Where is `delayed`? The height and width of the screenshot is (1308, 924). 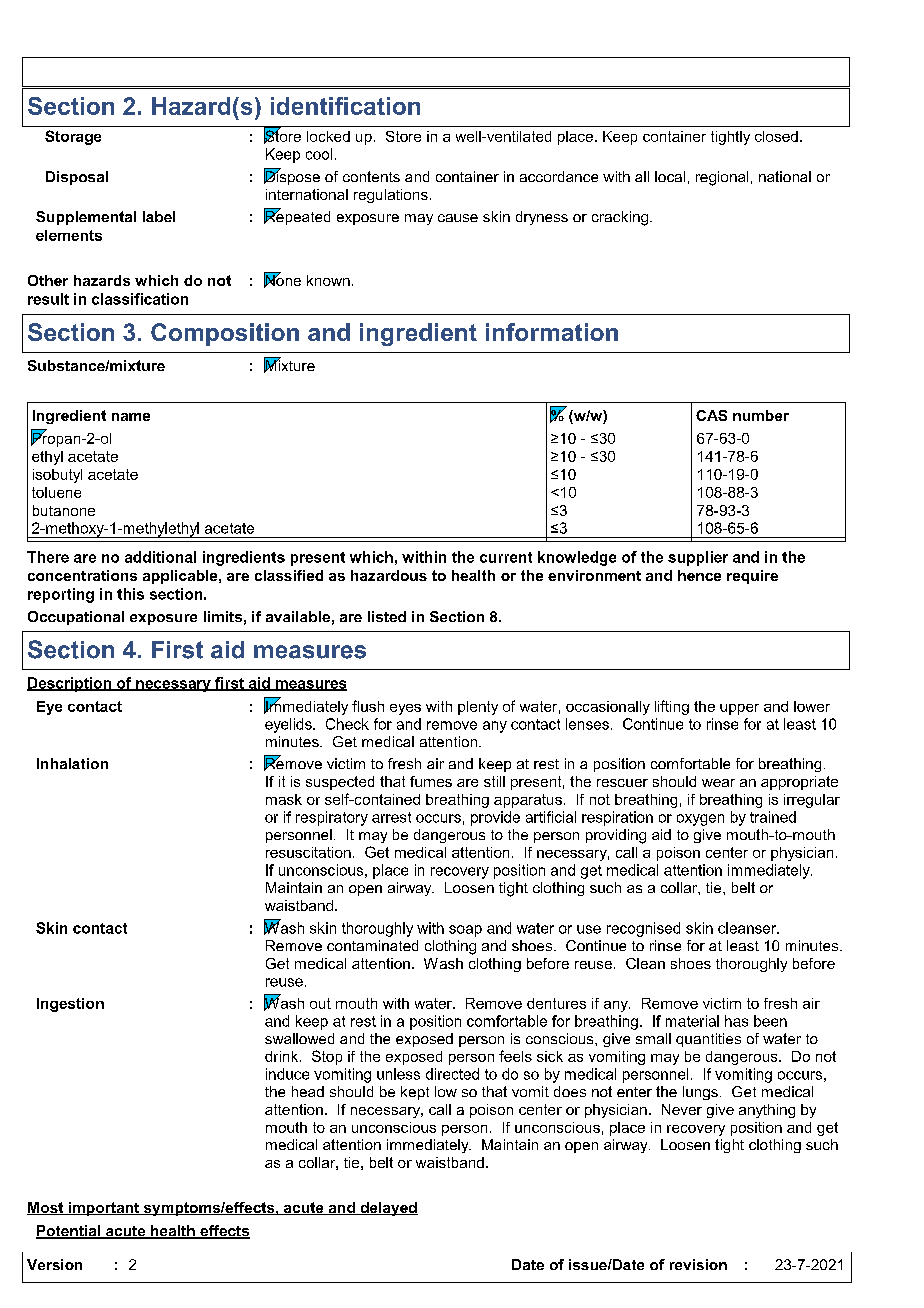 delayed is located at coordinates (388, 1209).
